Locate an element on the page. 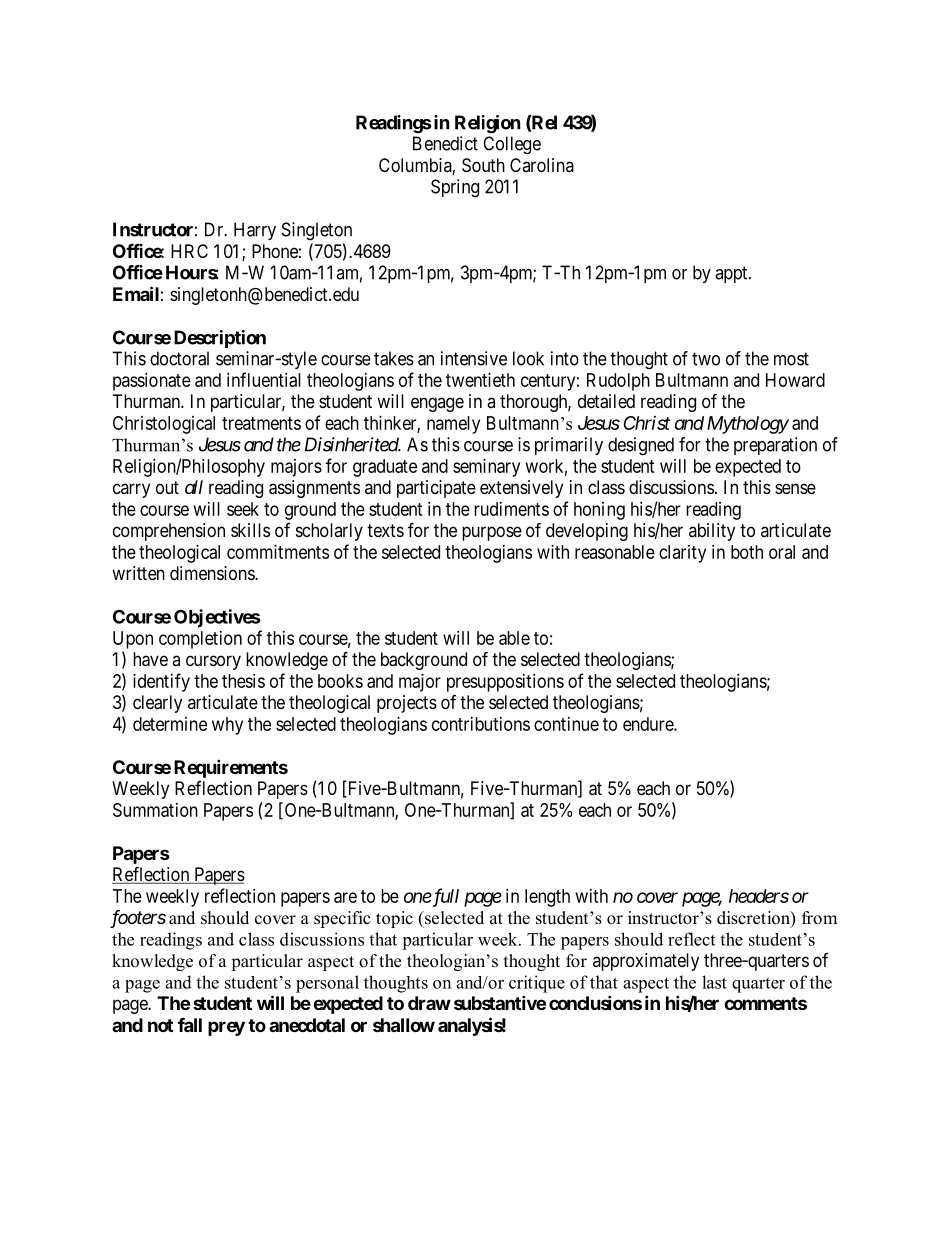 The height and width of the page is (1233, 952). dimensions is located at coordinates (213, 573).
